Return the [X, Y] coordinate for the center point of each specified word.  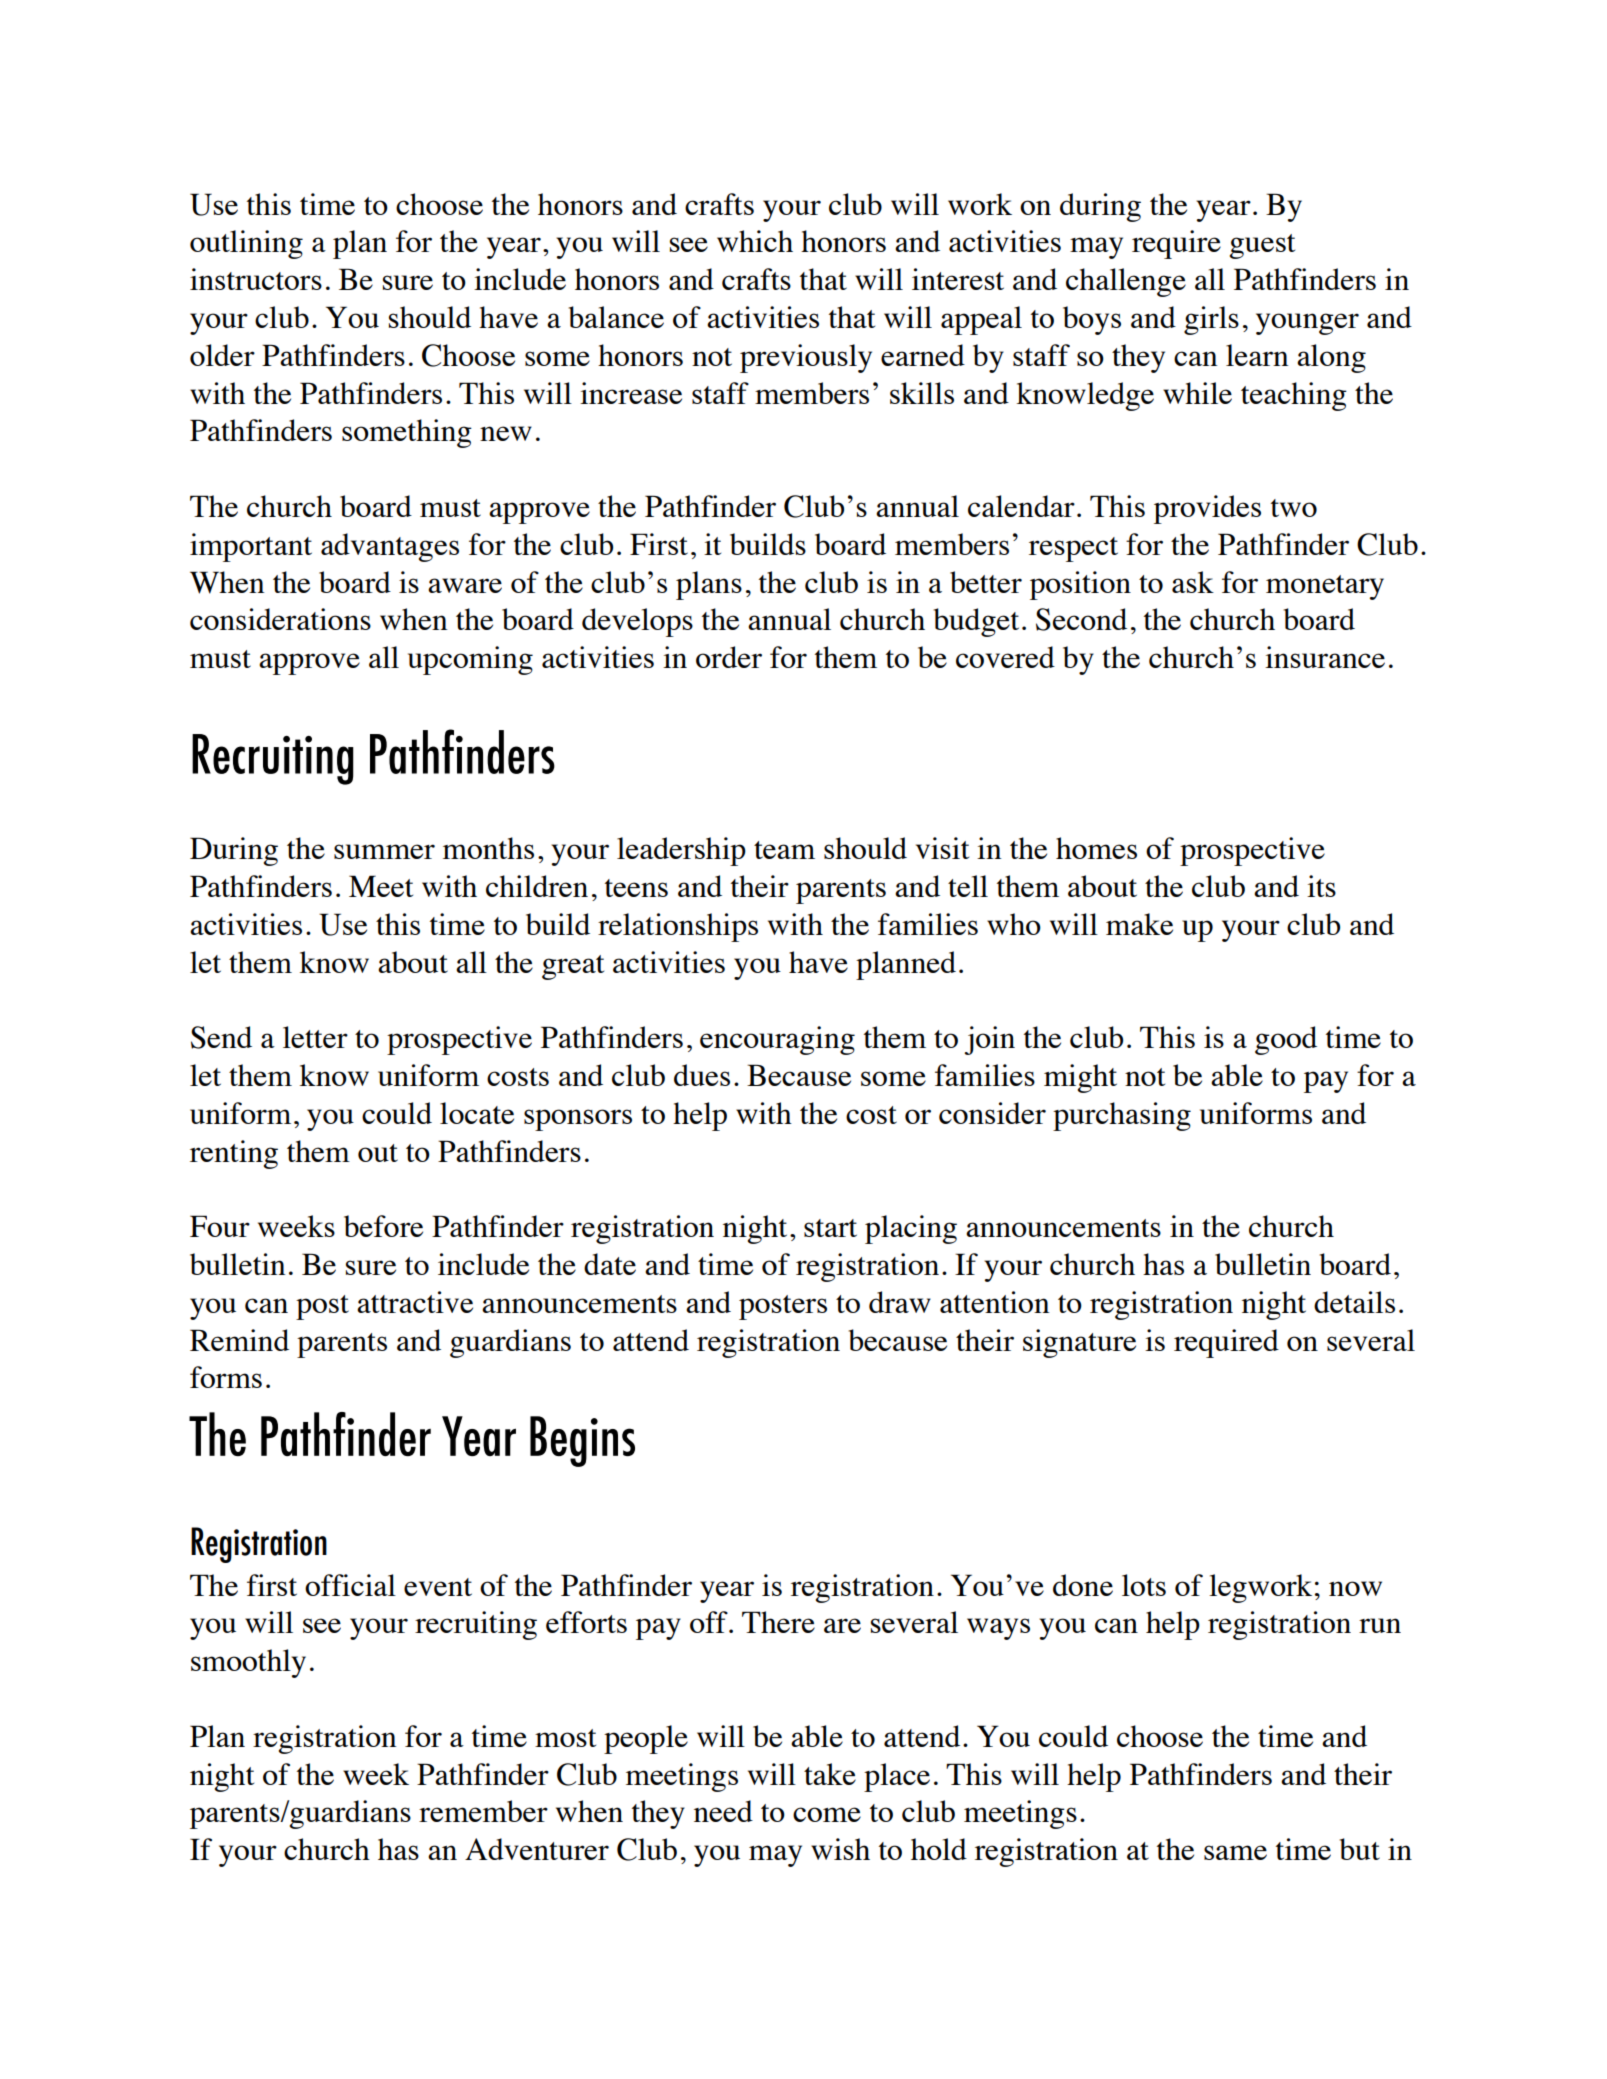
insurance [1325, 657]
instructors [256, 279]
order [729, 657]
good [1286, 1040]
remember [483, 1811]
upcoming [470, 660]
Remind [239, 1340]
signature [1079, 1343]
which [755, 241]
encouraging [777, 1040]
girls [1211, 320]
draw [900, 1302]
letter [315, 1037]
